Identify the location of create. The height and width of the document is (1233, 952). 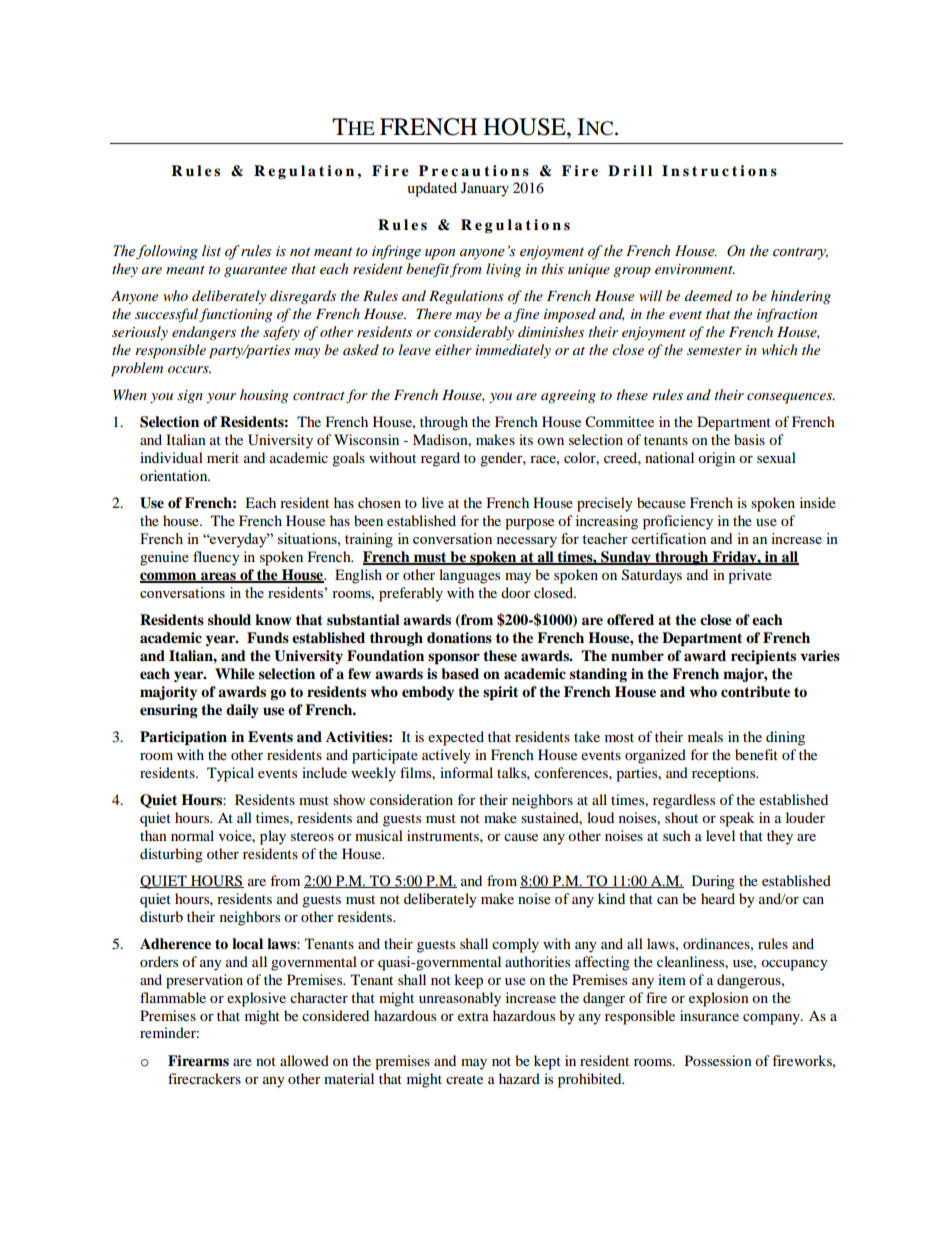
(464, 1079).
